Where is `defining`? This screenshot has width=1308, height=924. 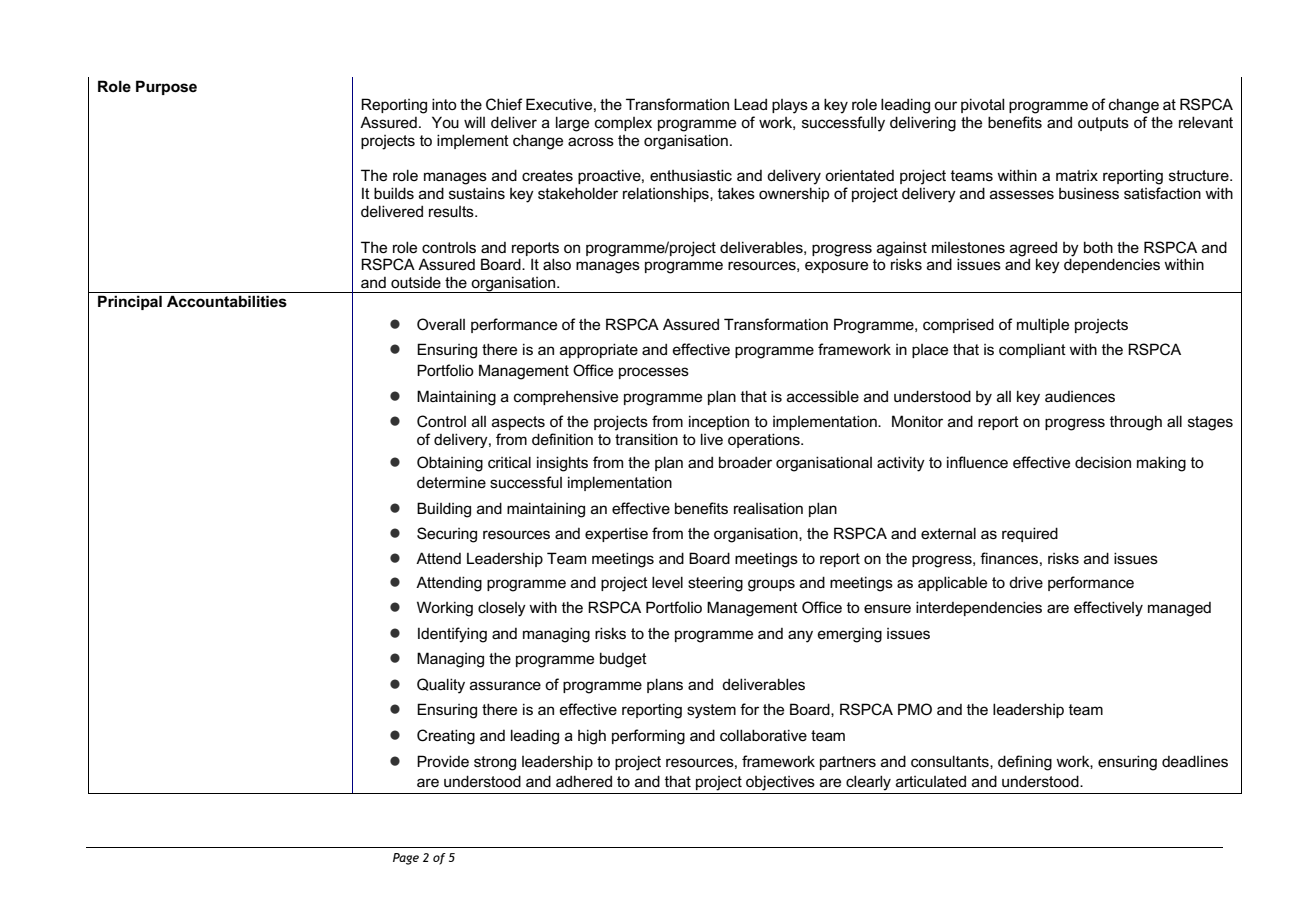 defining is located at coordinates (1025, 763).
